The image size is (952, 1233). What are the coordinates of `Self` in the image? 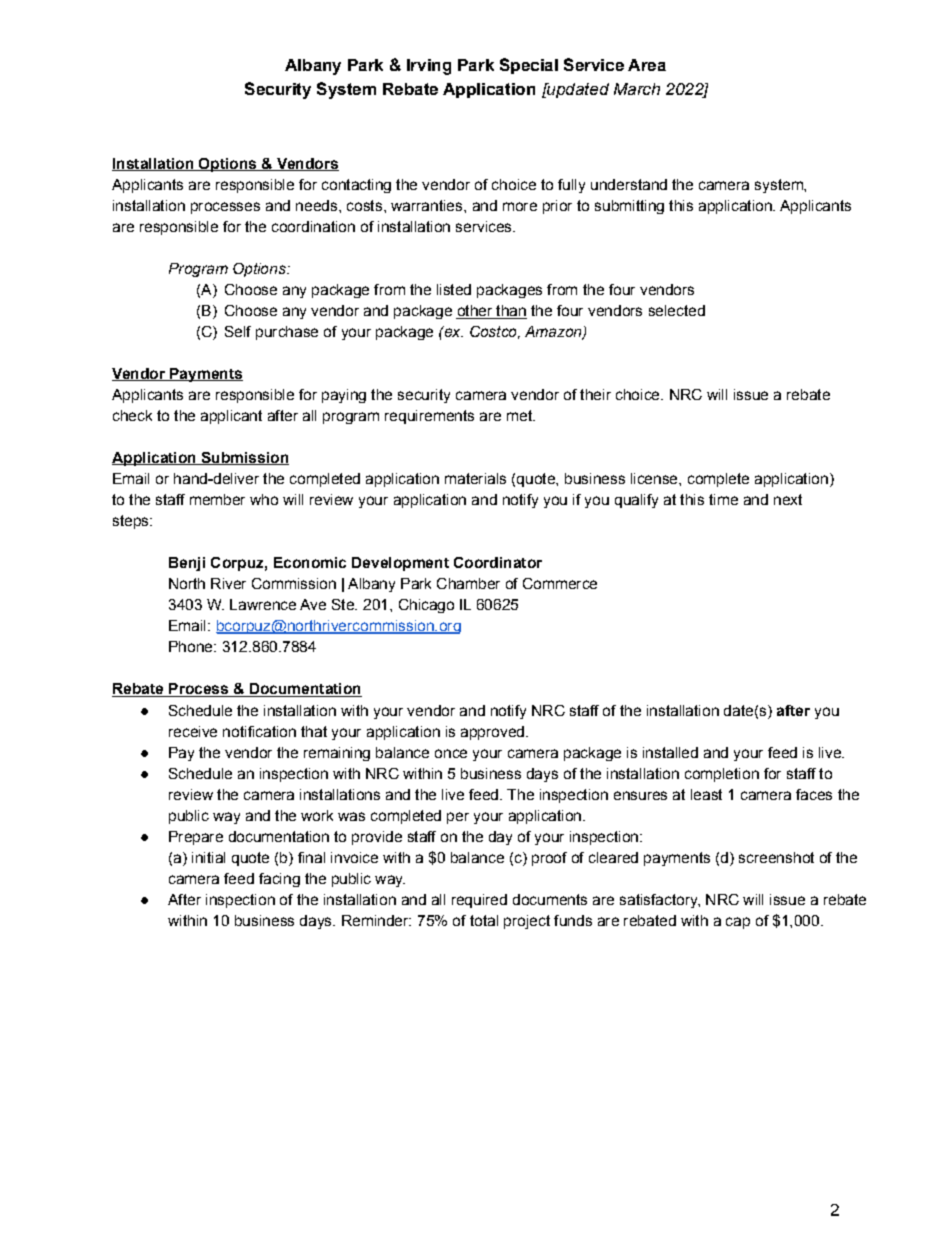 It's located at (238, 331).
